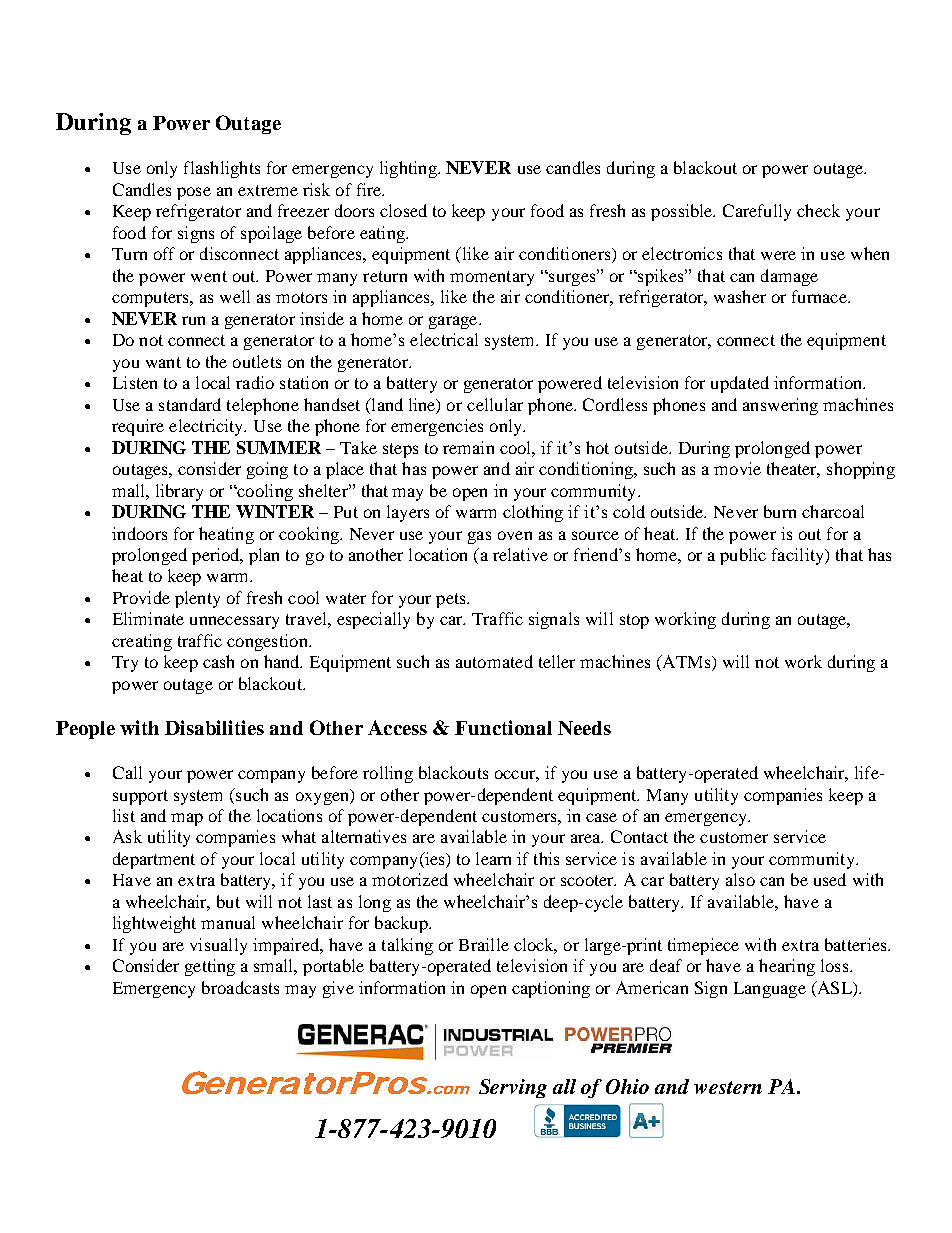 This image has width=952, height=1233. I want to click on broadcasts, so click(240, 987).
